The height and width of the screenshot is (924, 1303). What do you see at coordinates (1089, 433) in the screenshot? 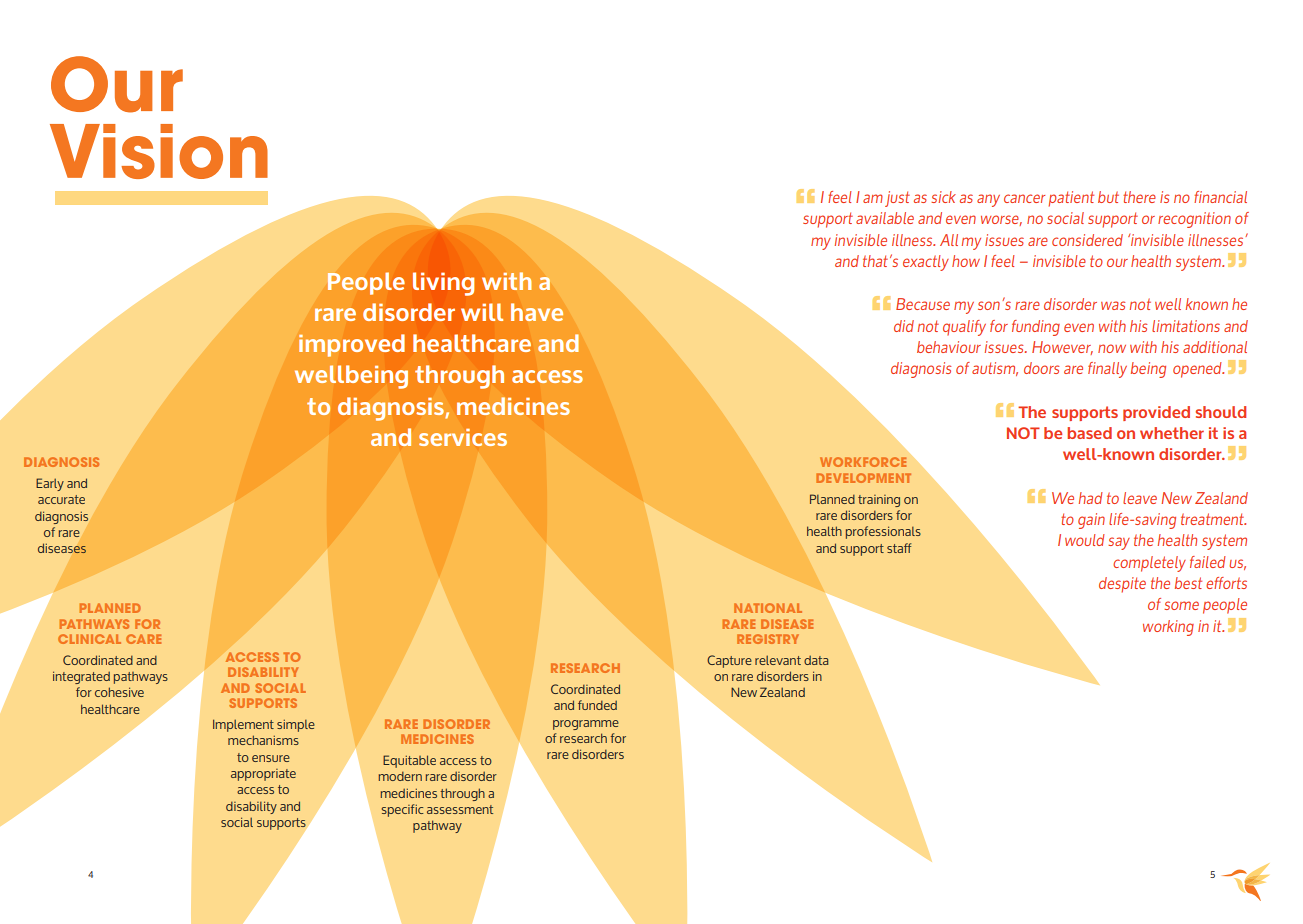
I see `based` at bounding box center [1089, 433].
